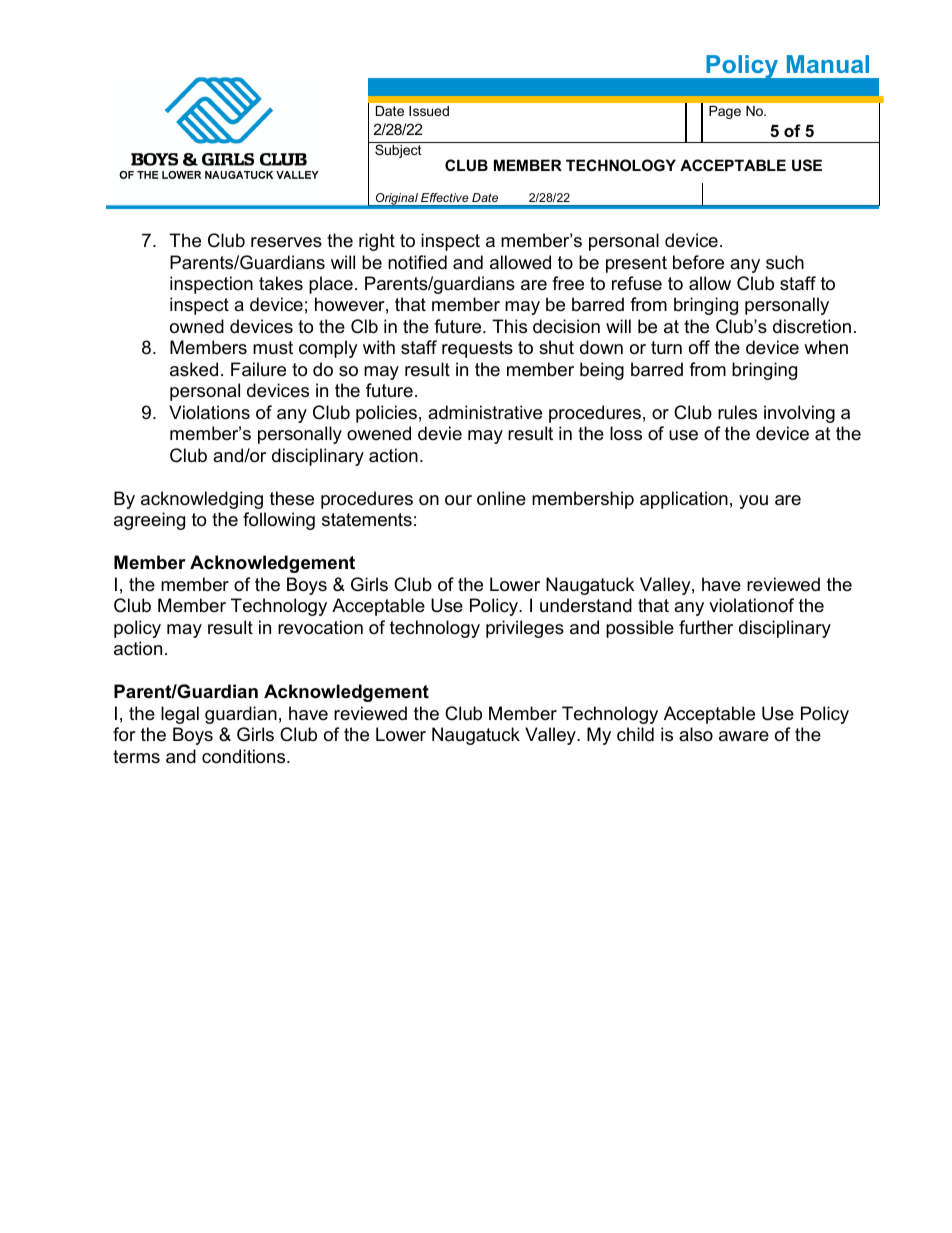 The width and height of the document is (952, 1233). Describe the element at coordinates (429, 111) in the document. I see `Issued` at that location.
